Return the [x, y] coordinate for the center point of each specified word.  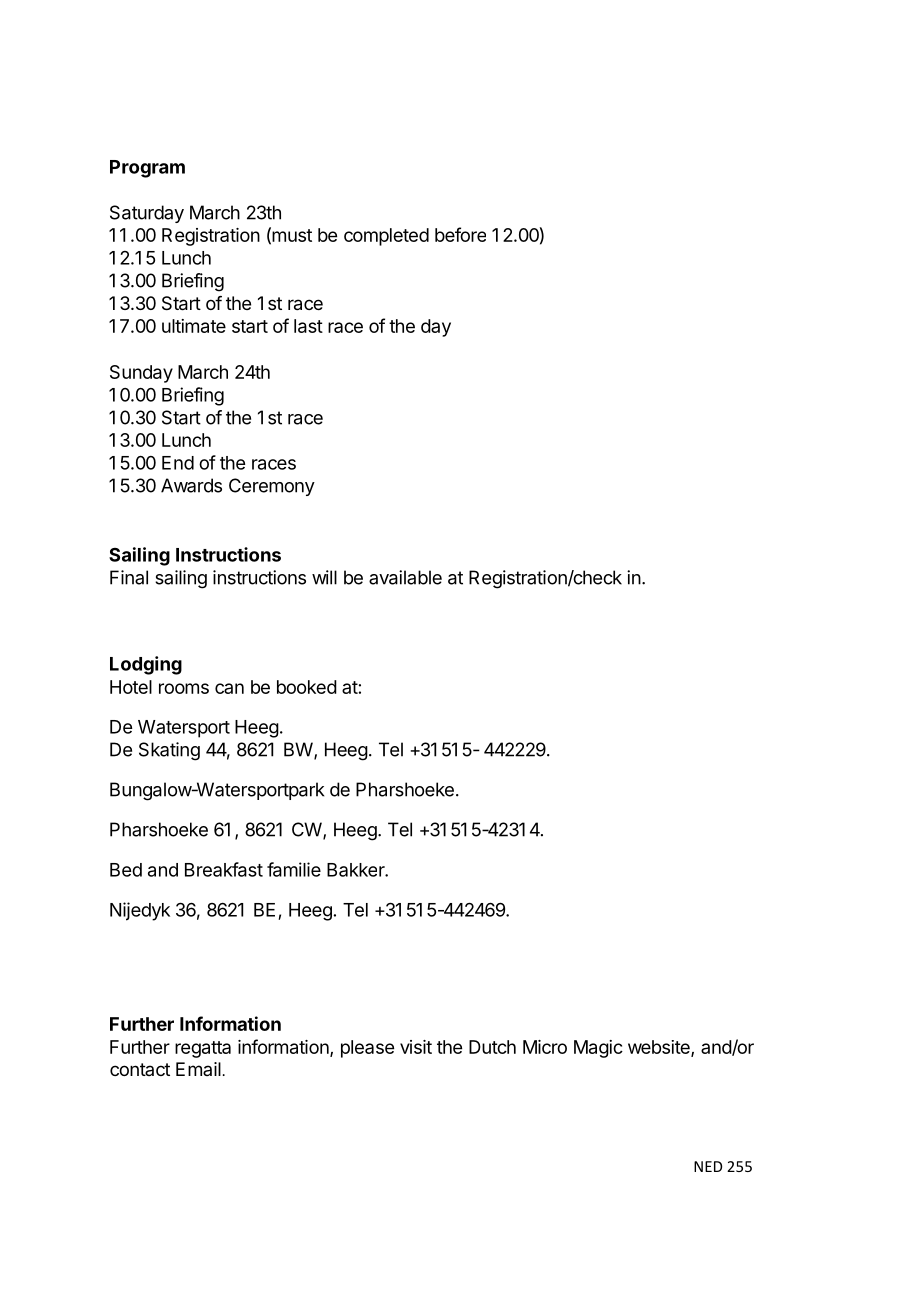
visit [416, 1047]
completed [386, 237]
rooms [184, 688]
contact [140, 1069]
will [324, 577]
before [460, 234]
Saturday [147, 214]
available [405, 577]
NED [708, 1166]
